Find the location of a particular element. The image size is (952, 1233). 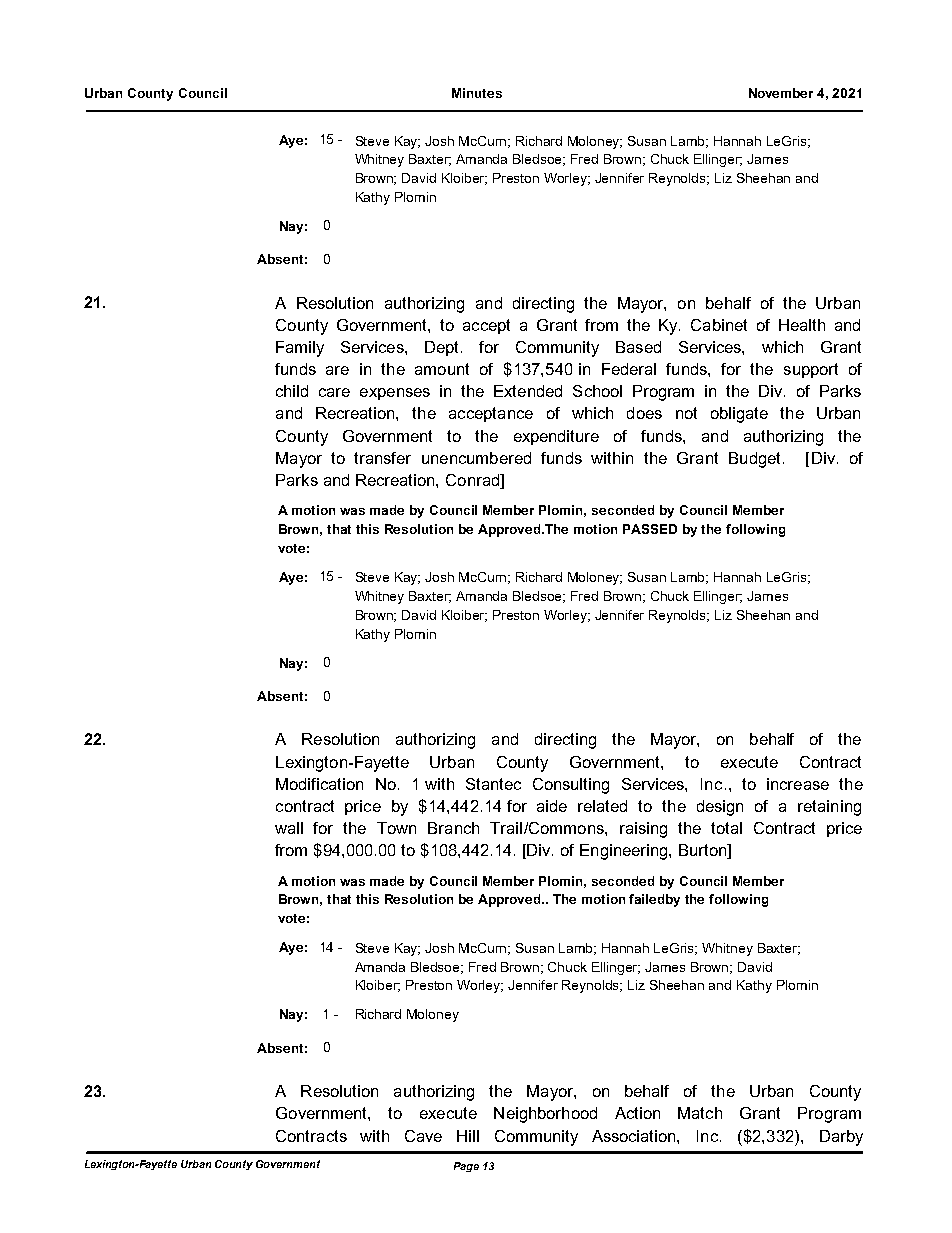

November is located at coordinates (781, 93).
